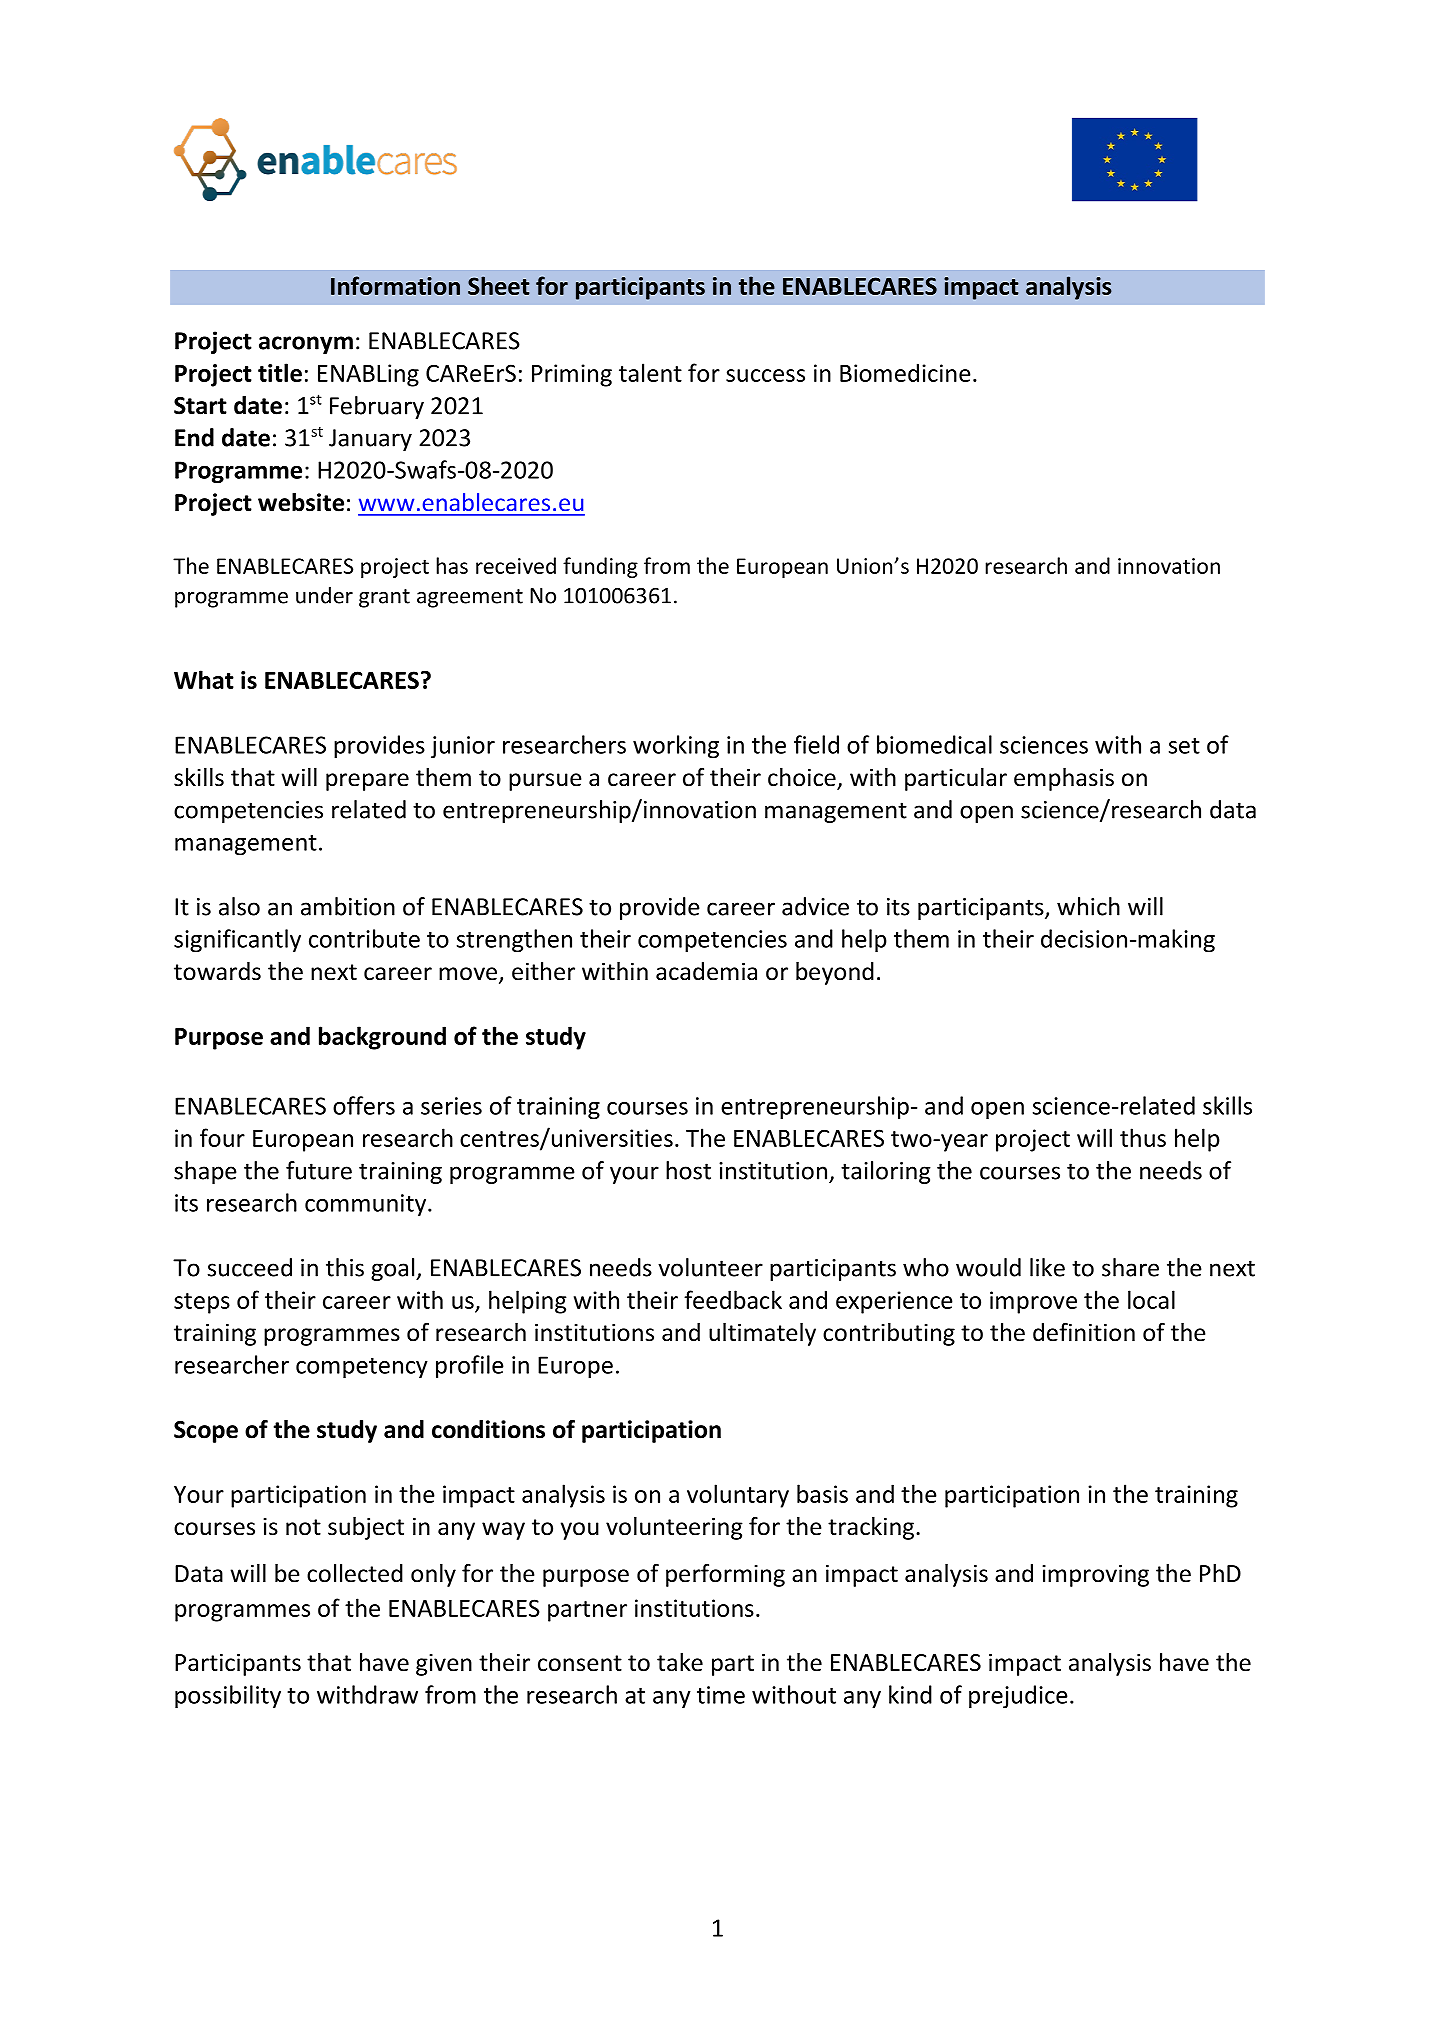 The image size is (1435, 2029). What do you see at coordinates (1064, 779) in the screenshot?
I see `emphasis` at bounding box center [1064, 779].
